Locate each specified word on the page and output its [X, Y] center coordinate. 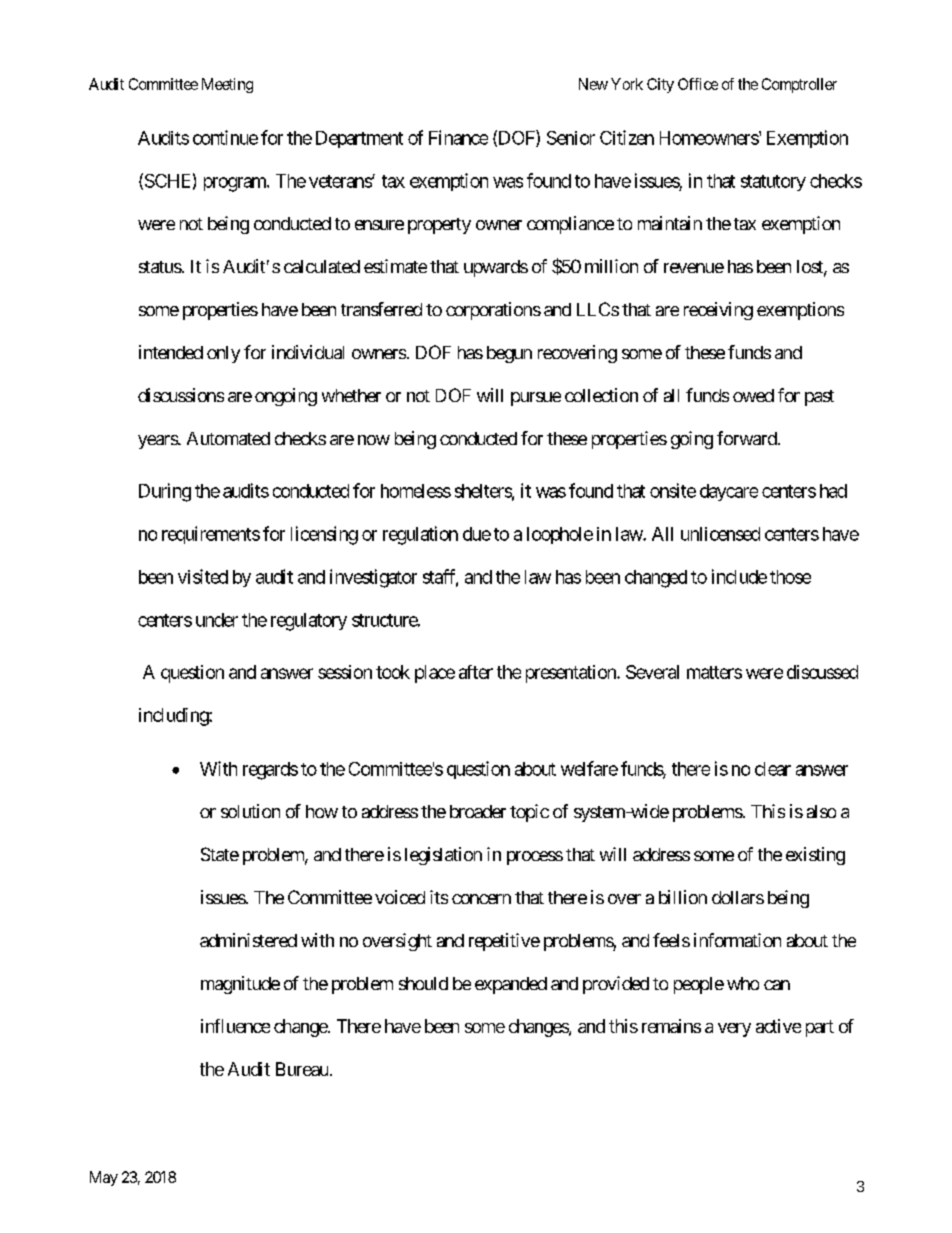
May [104, 1178]
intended [171, 352]
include [739, 576]
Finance [458, 137]
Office [698, 84]
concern [481, 899]
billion [683, 897]
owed [753, 395]
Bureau [302, 1069]
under [217, 620]
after [476, 672]
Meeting [227, 85]
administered [248, 940]
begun [509, 354]
